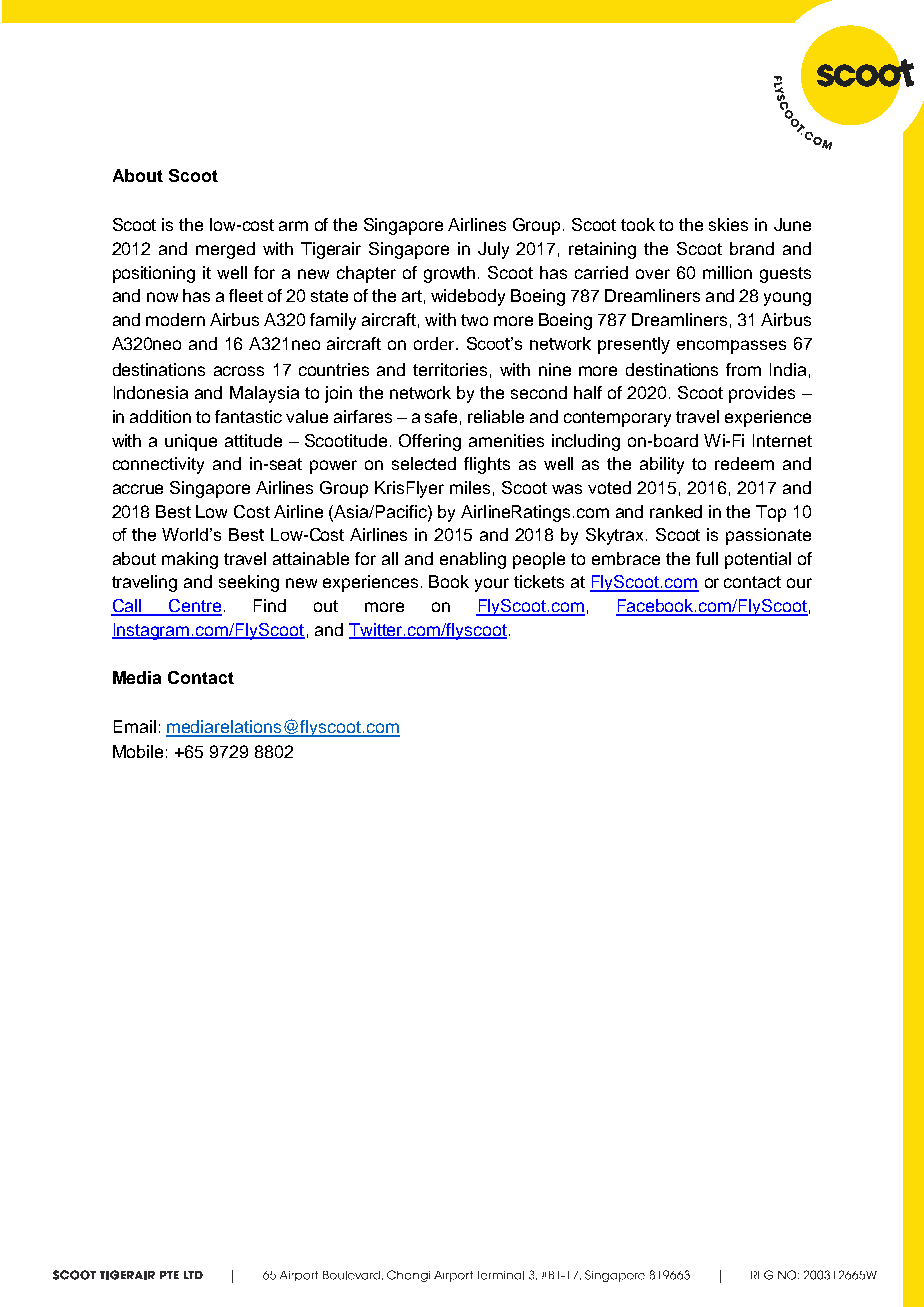  What do you see at coordinates (239, 371) in the screenshot?
I see `across` at bounding box center [239, 371].
